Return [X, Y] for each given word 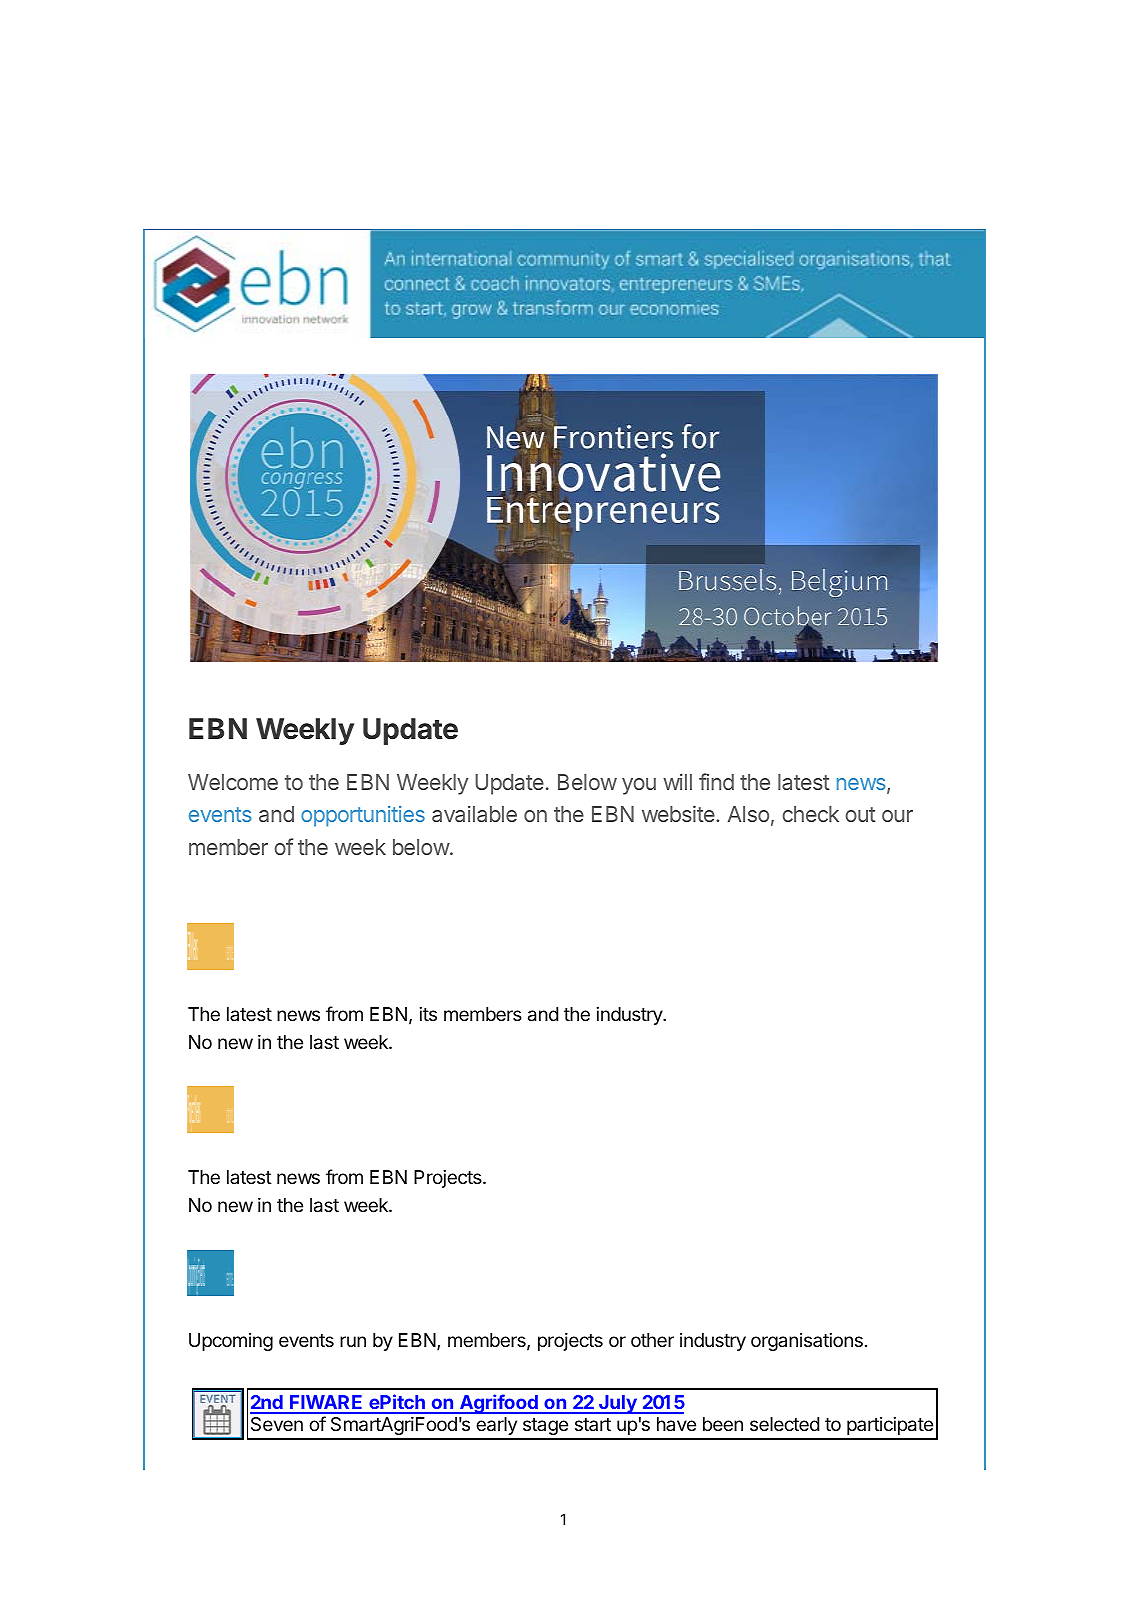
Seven [277, 1424]
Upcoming [231, 1342]
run [353, 1341]
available [474, 814]
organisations [807, 1342]
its [428, 1014]
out [860, 814]
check [810, 814]
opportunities [363, 816]
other [652, 1340]
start [593, 1424]
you [639, 786]
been [723, 1424]
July [618, 1404]
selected [784, 1424]
